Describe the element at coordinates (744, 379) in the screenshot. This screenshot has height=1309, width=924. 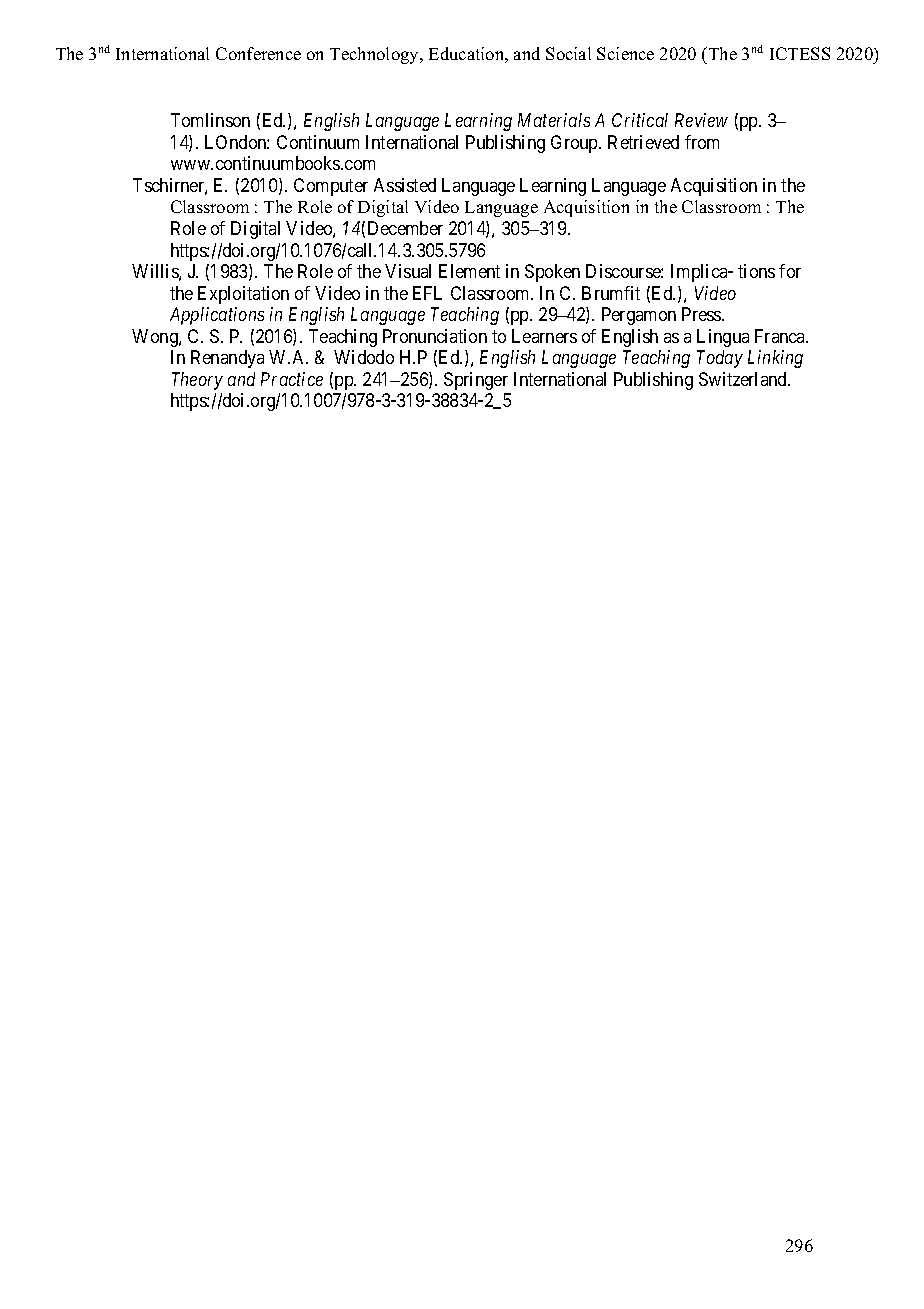
I see `Switzerland` at that location.
